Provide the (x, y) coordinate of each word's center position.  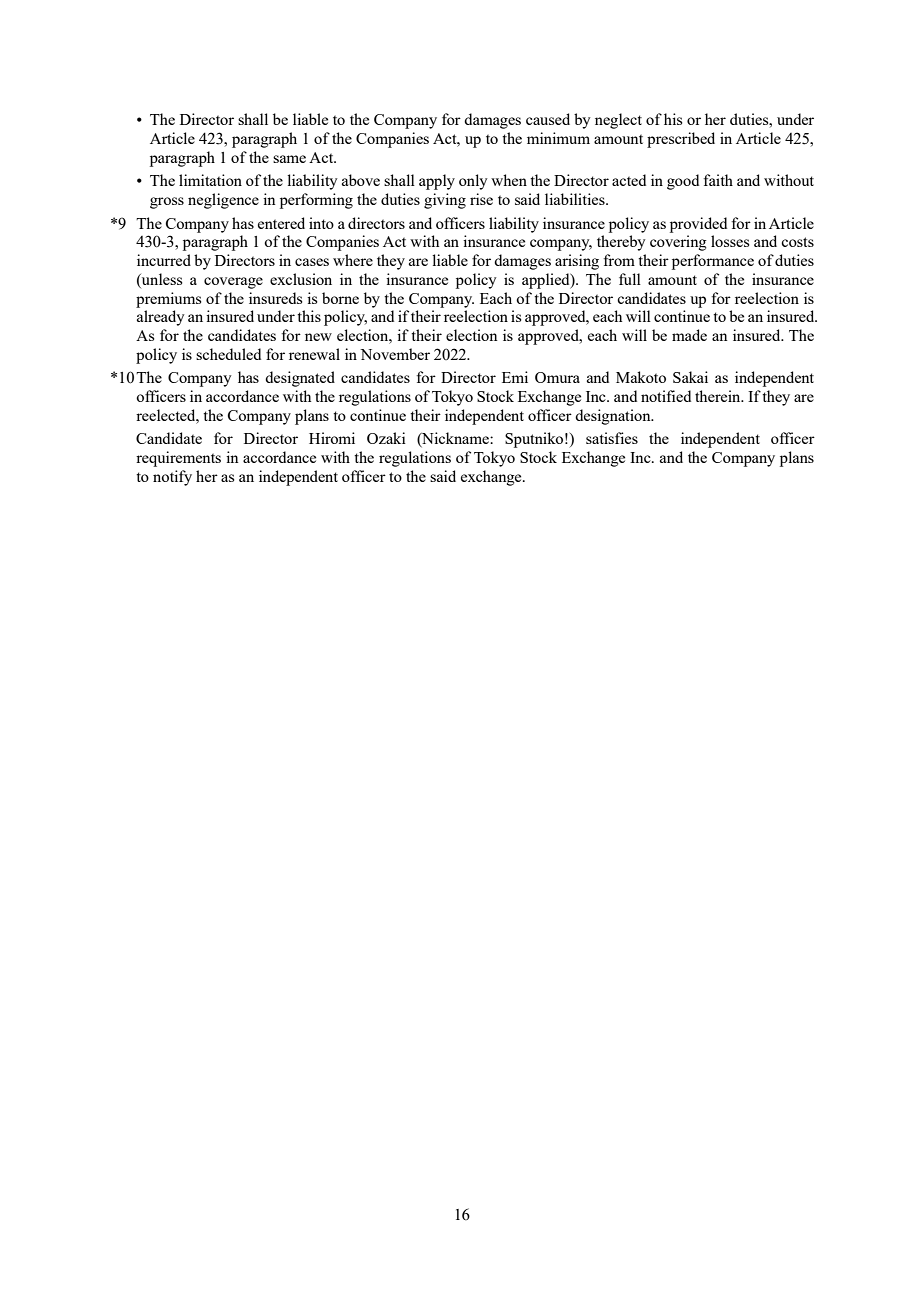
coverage (233, 283)
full (630, 279)
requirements (178, 459)
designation (614, 417)
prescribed (681, 140)
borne (340, 298)
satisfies (612, 438)
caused (548, 119)
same (289, 159)
